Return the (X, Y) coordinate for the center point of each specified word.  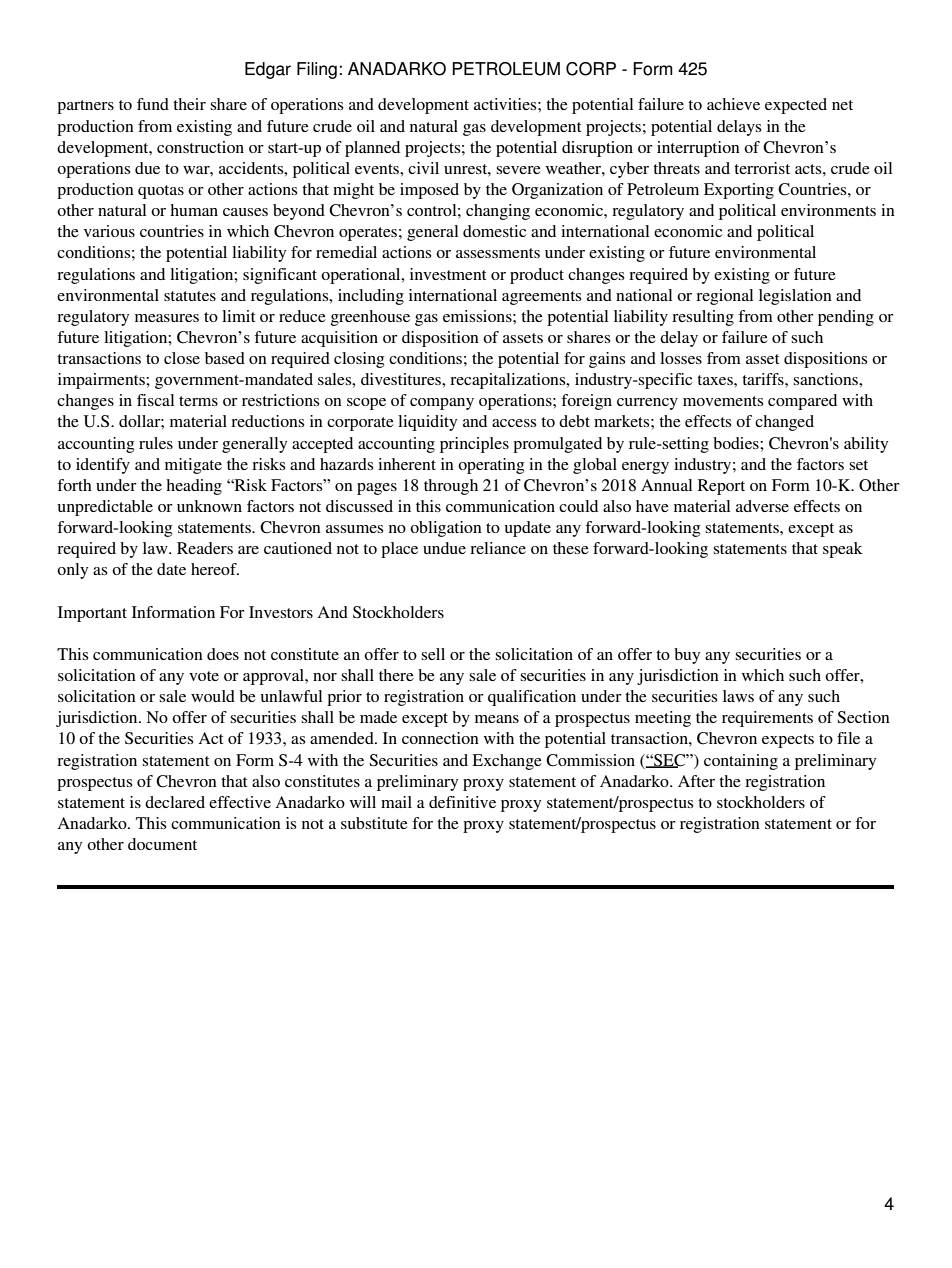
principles (474, 445)
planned (372, 149)
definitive (462, 802)
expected (796, 106)
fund (153, 104)
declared (175, 802)
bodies (737, 443)
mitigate (193, 466)
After (696, 781)
